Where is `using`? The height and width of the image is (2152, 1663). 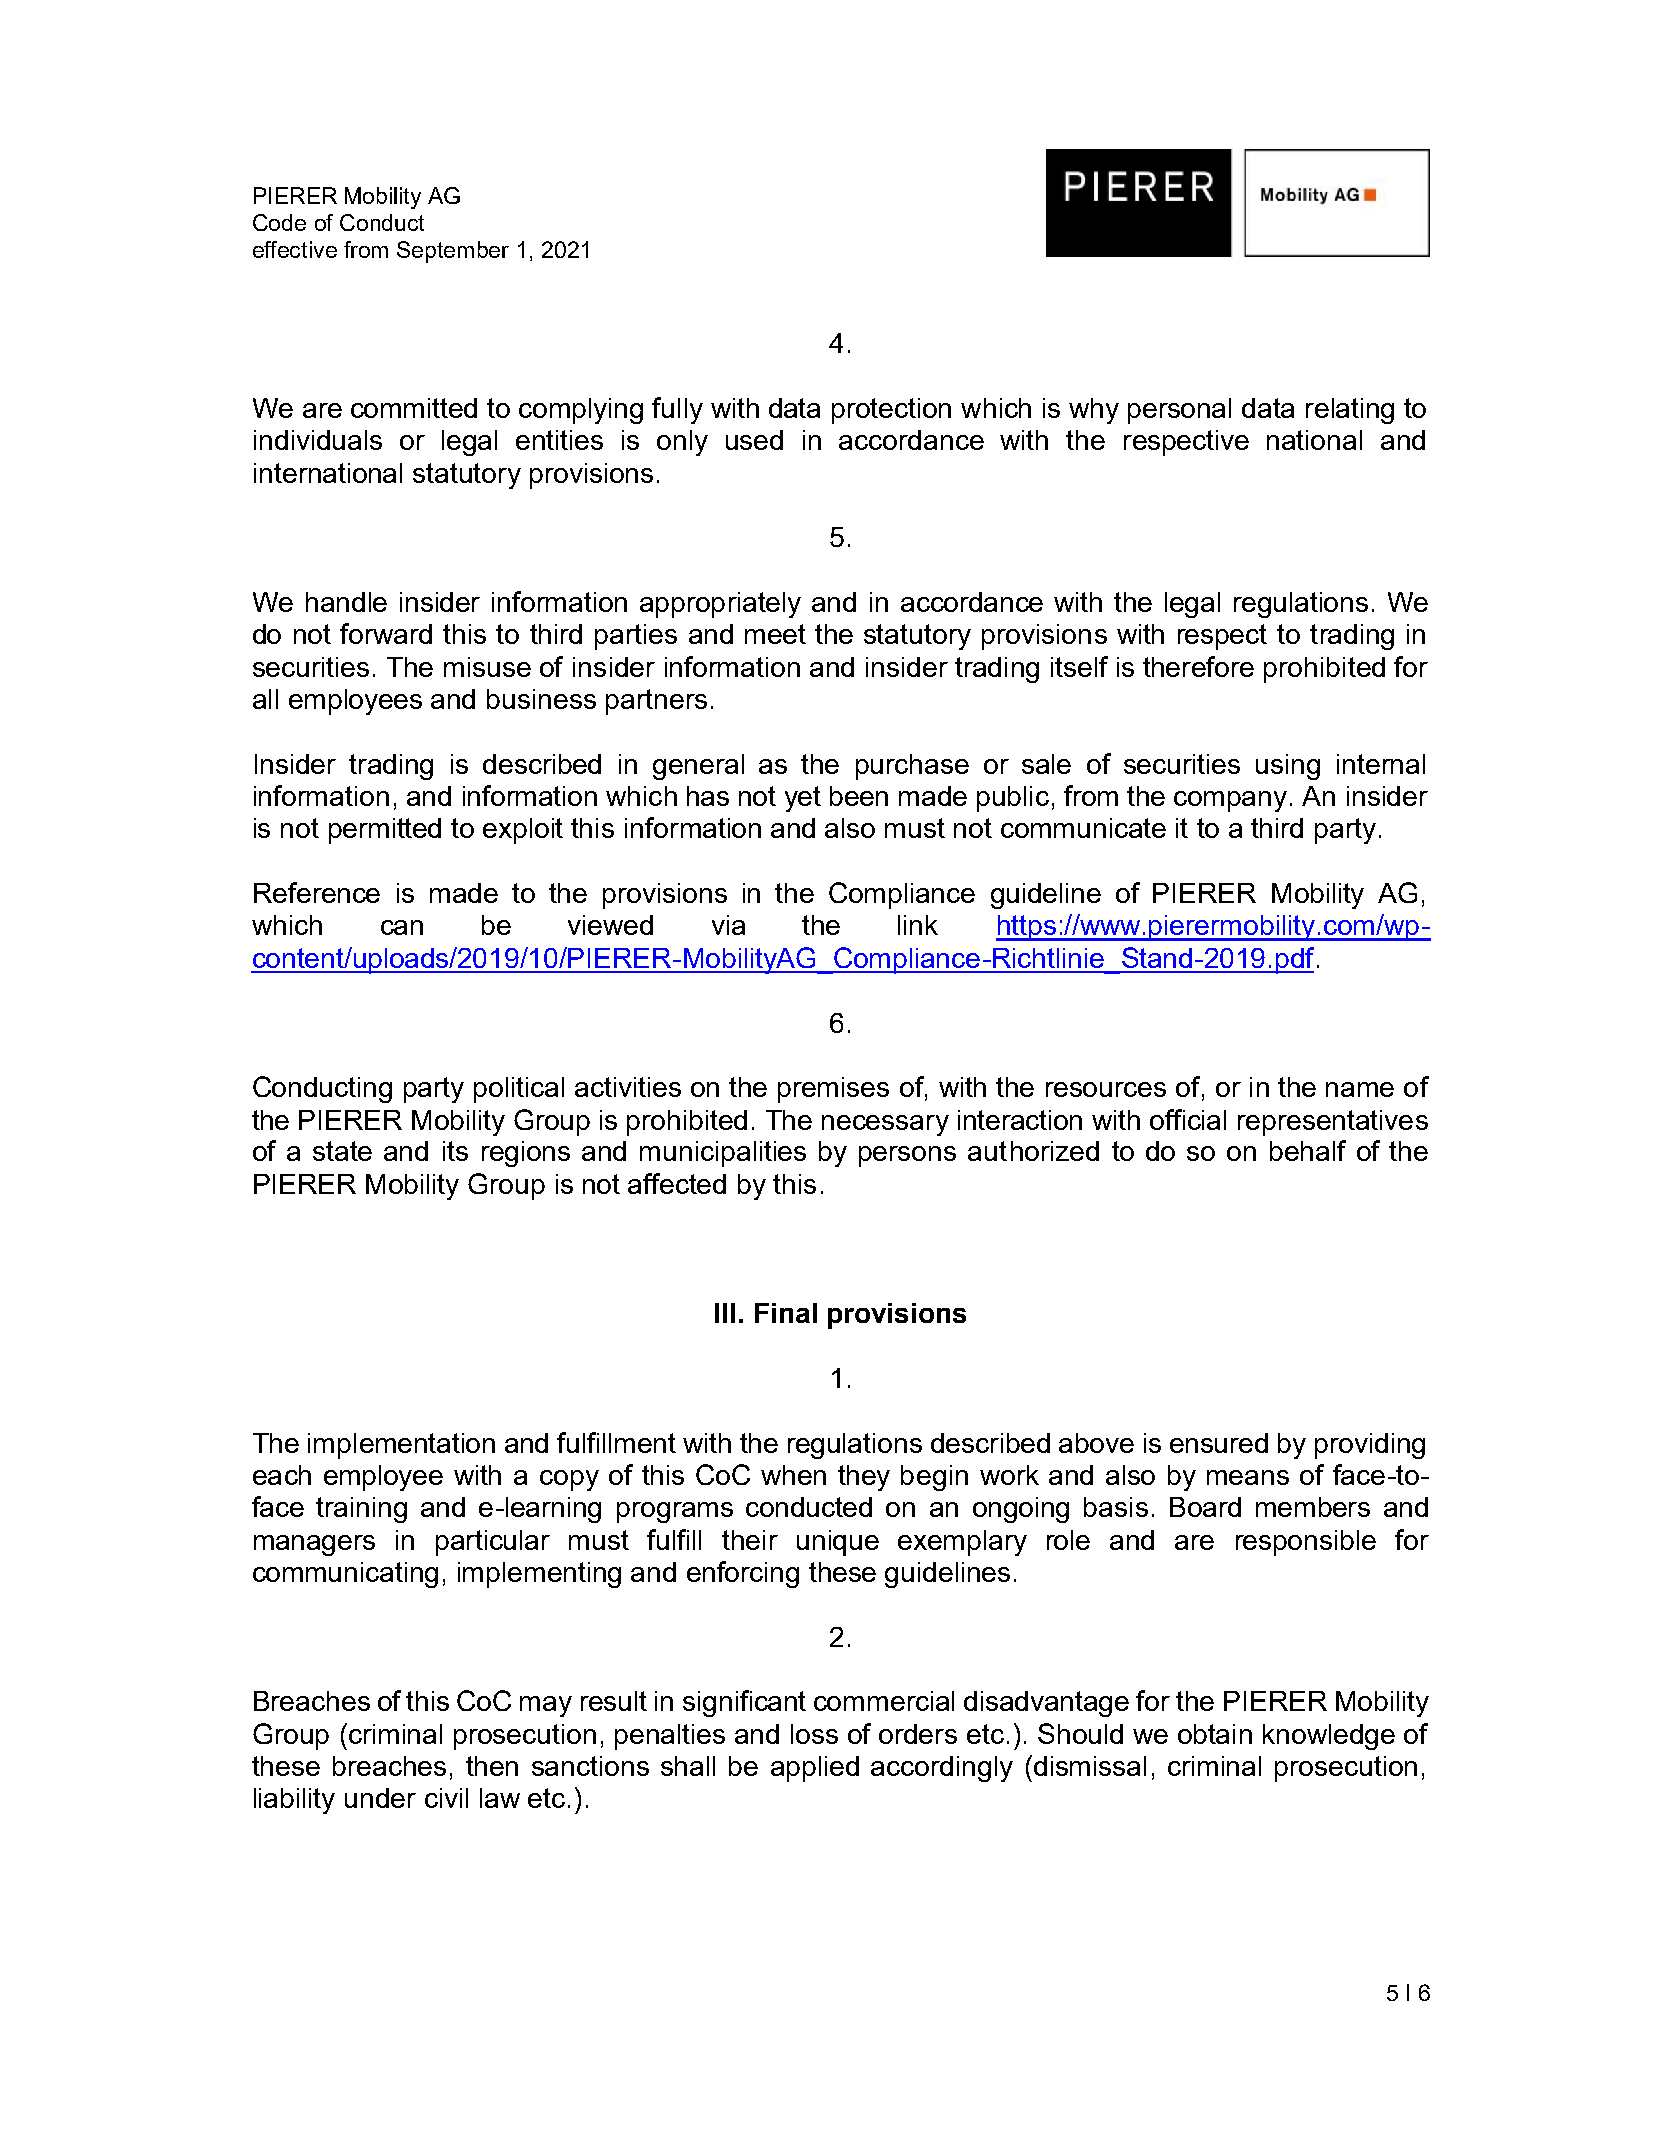
using is located at coordinates (1288, 767).
